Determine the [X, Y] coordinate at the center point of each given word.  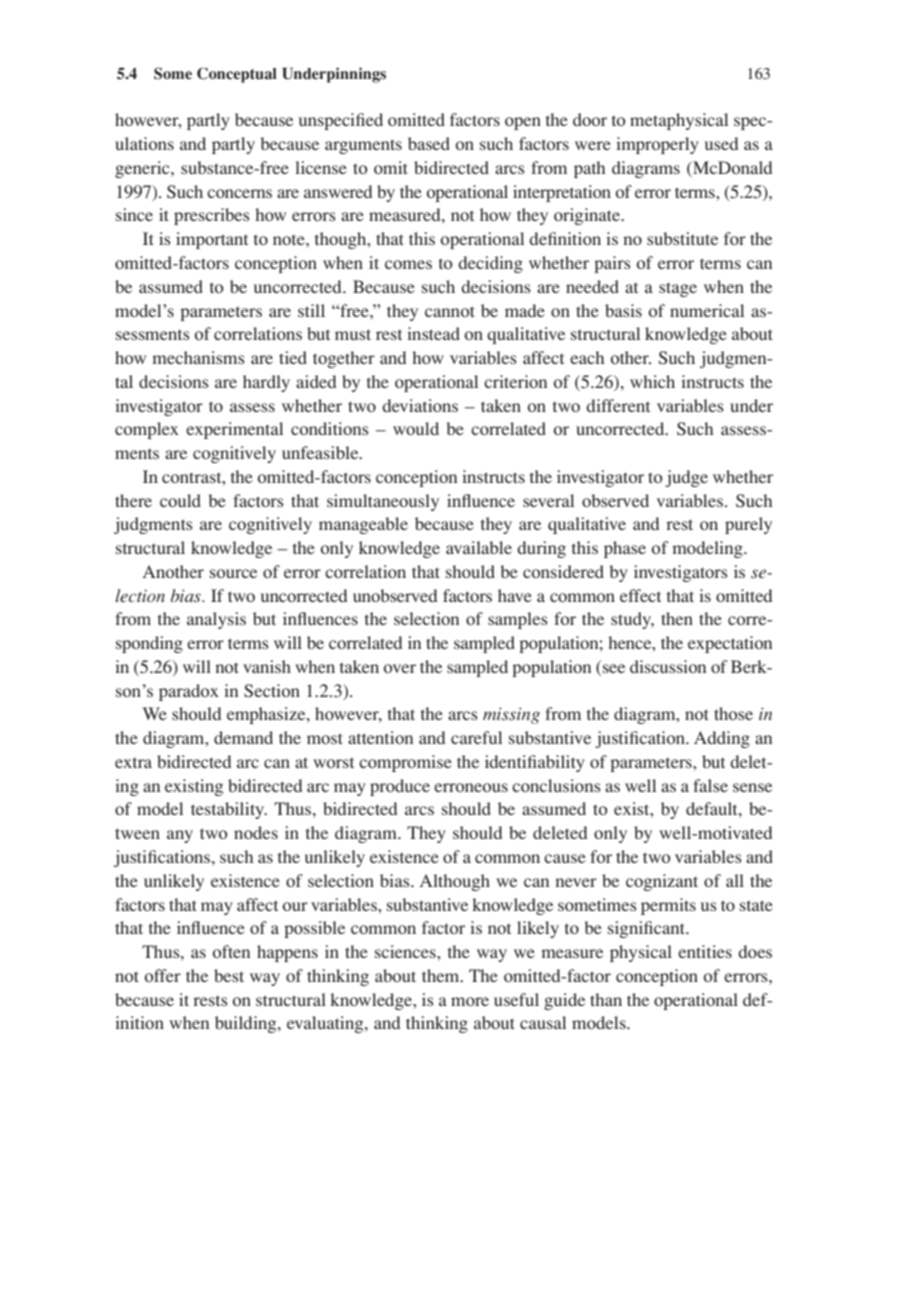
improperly [657, 145]
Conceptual [237, 75]
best [229, 975]
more [470, 1001]
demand [243, 737]
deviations [420, 405]
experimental [234, 430]
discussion [668, 666]
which [652, 381]
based [429, 143]
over [400, 668]
